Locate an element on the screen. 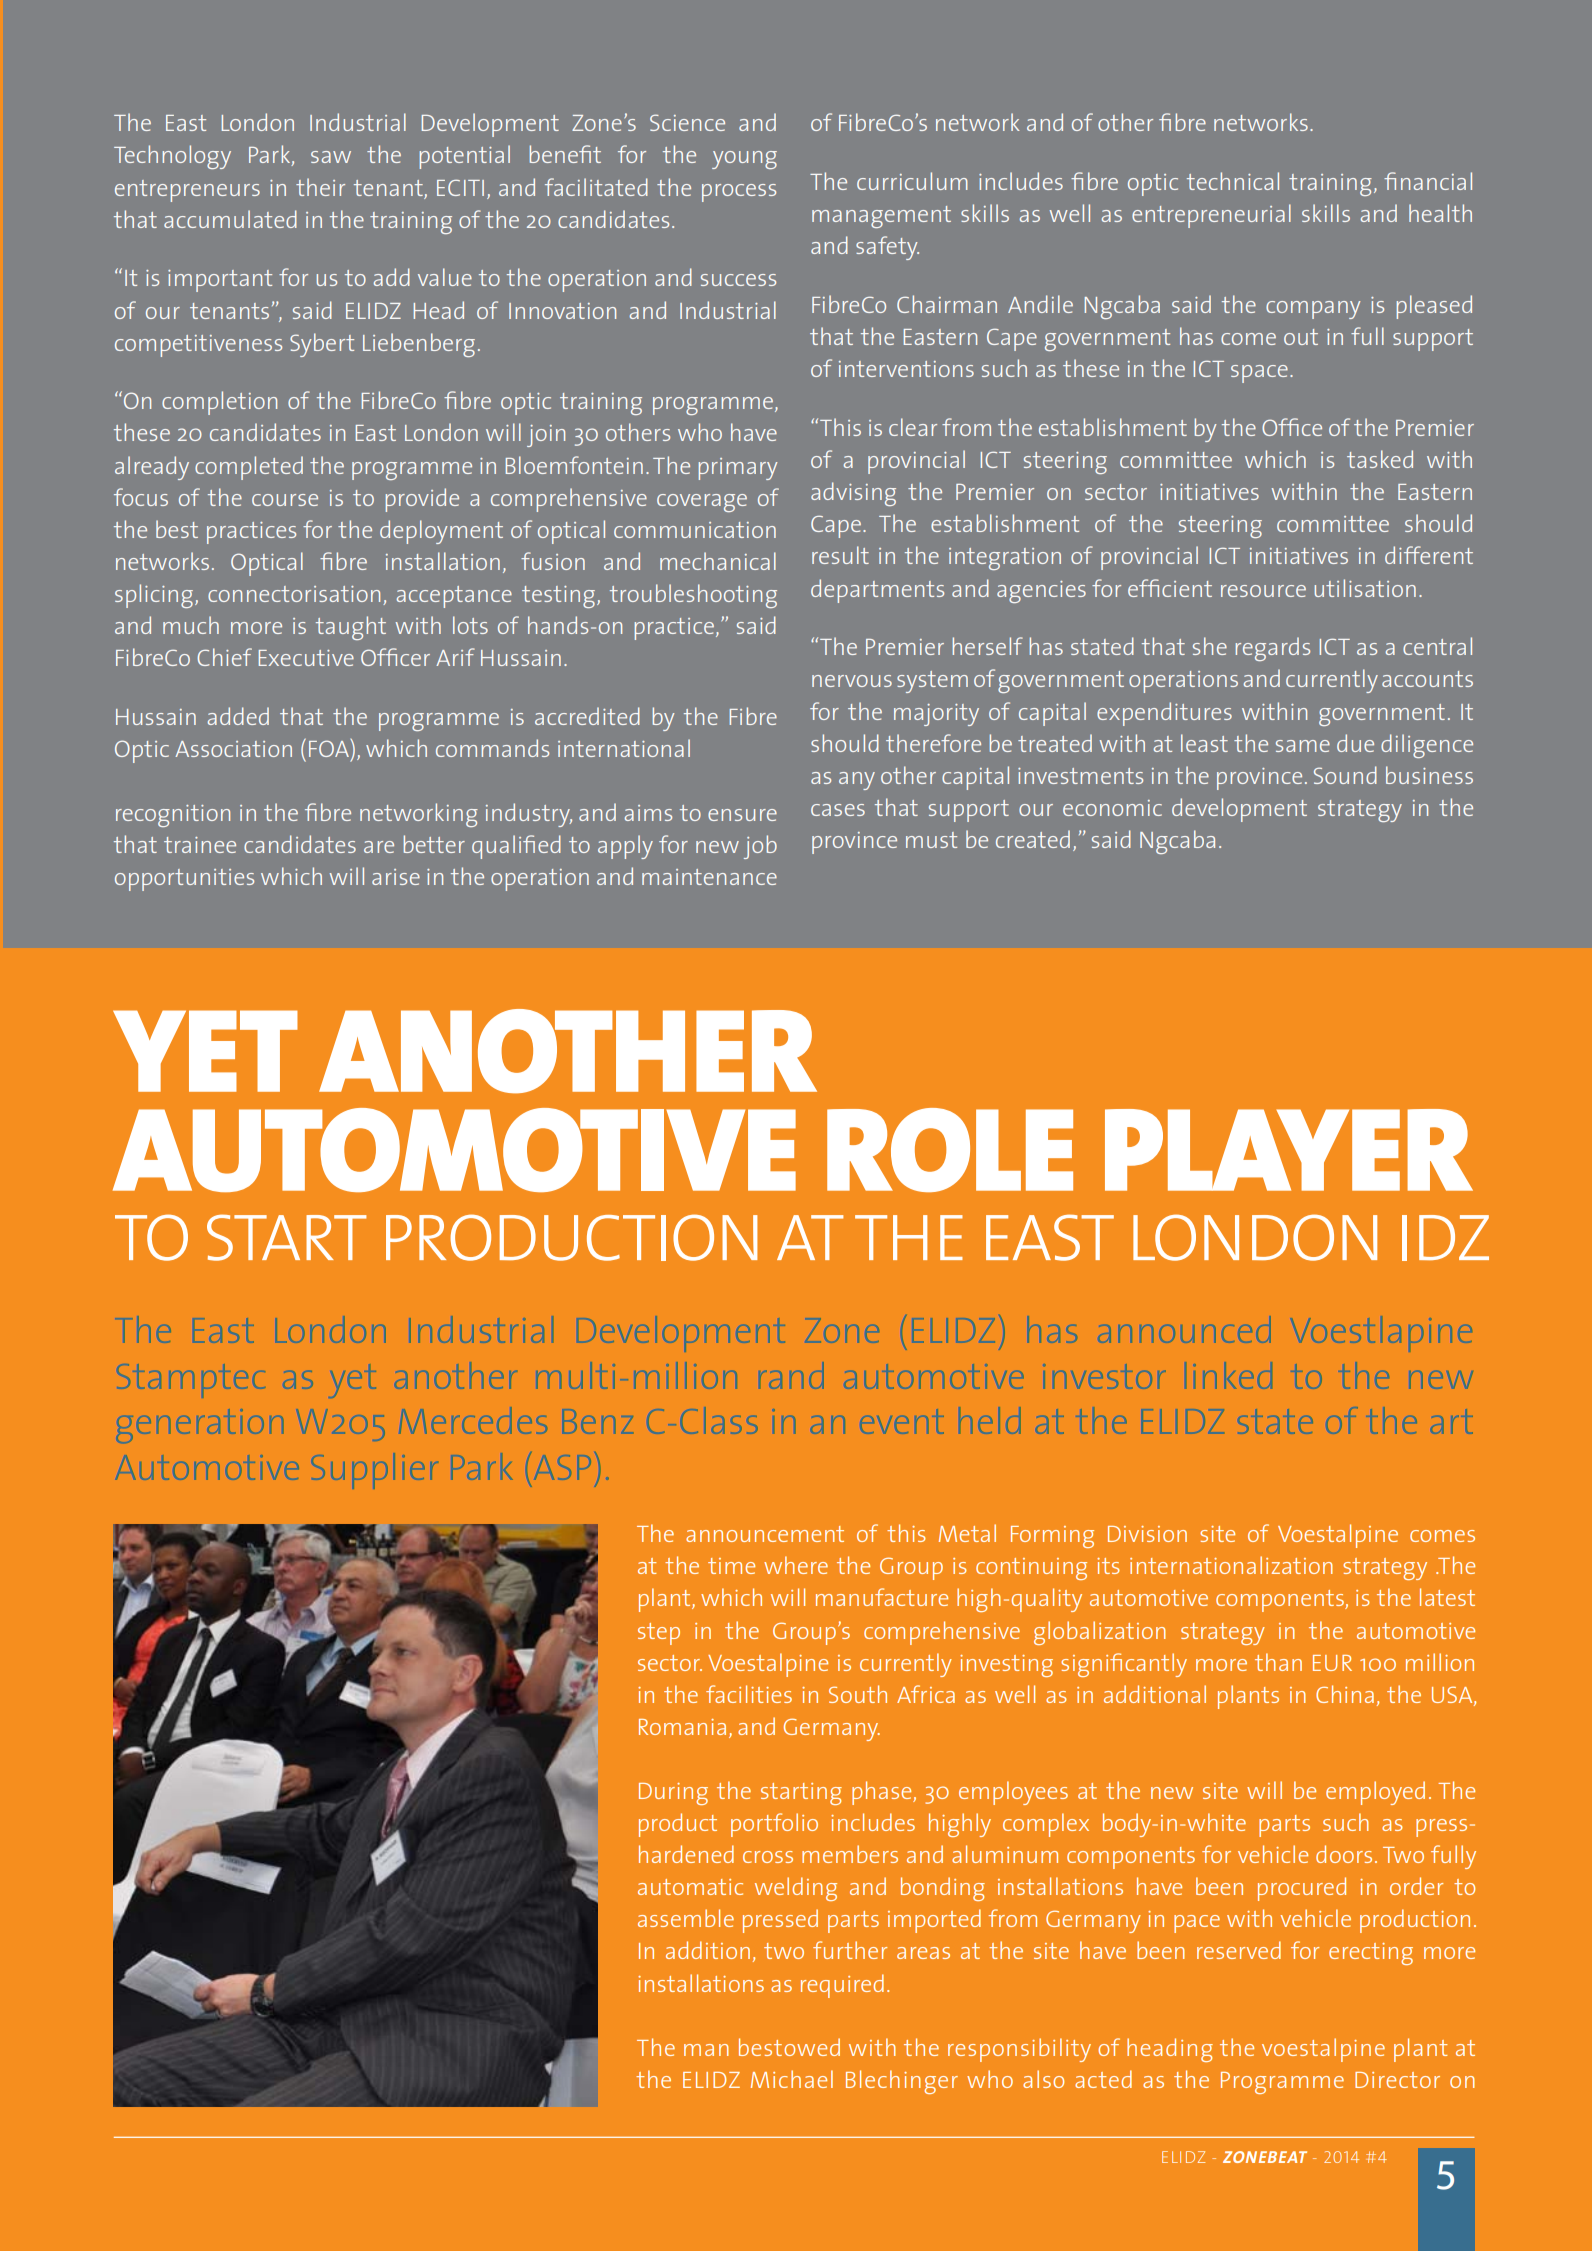 The height and width of the screenshot is (2251, 1592). young is located at coordinates (744, 160).
